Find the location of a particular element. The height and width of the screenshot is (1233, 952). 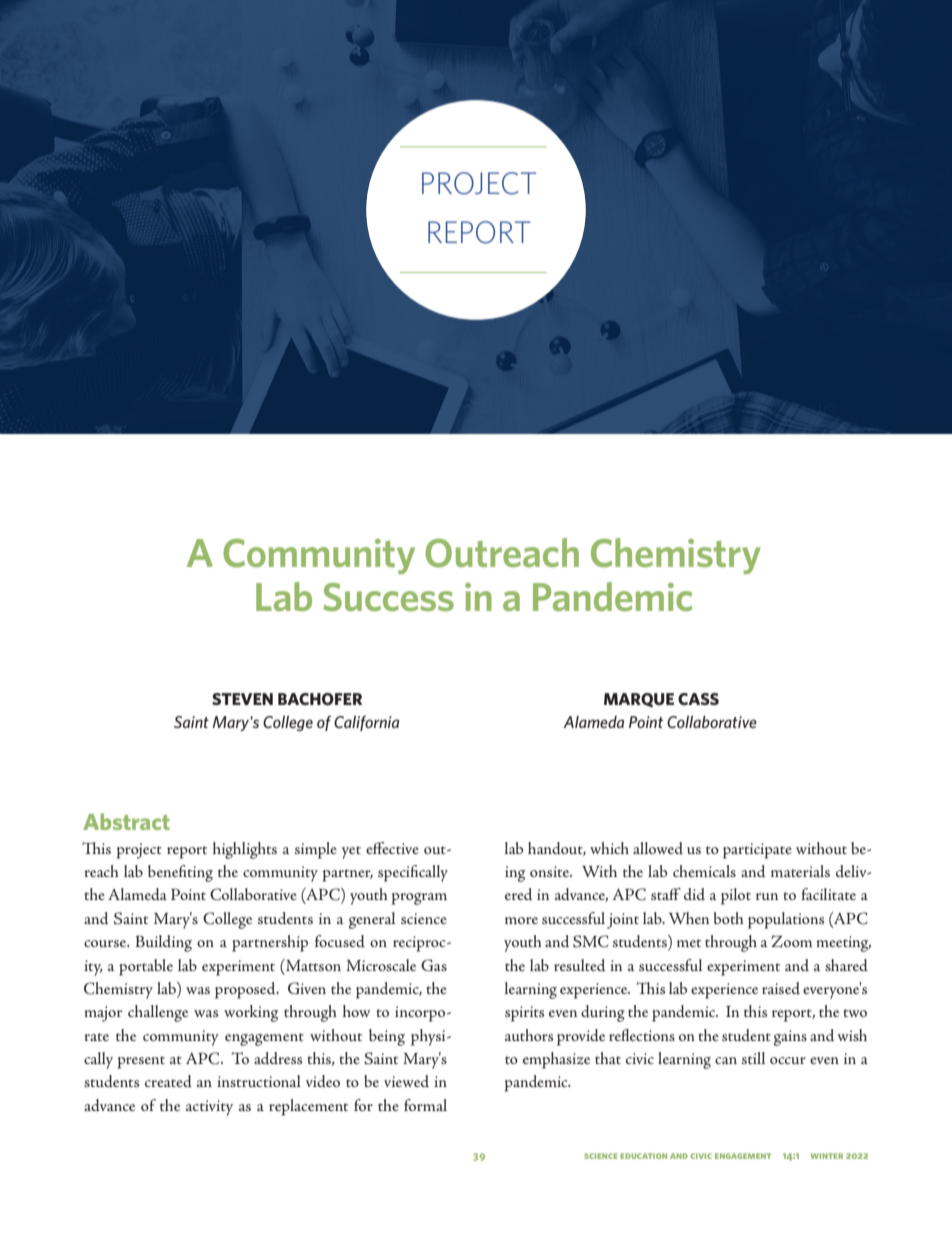

populations is located at coordinates (786, 920).
